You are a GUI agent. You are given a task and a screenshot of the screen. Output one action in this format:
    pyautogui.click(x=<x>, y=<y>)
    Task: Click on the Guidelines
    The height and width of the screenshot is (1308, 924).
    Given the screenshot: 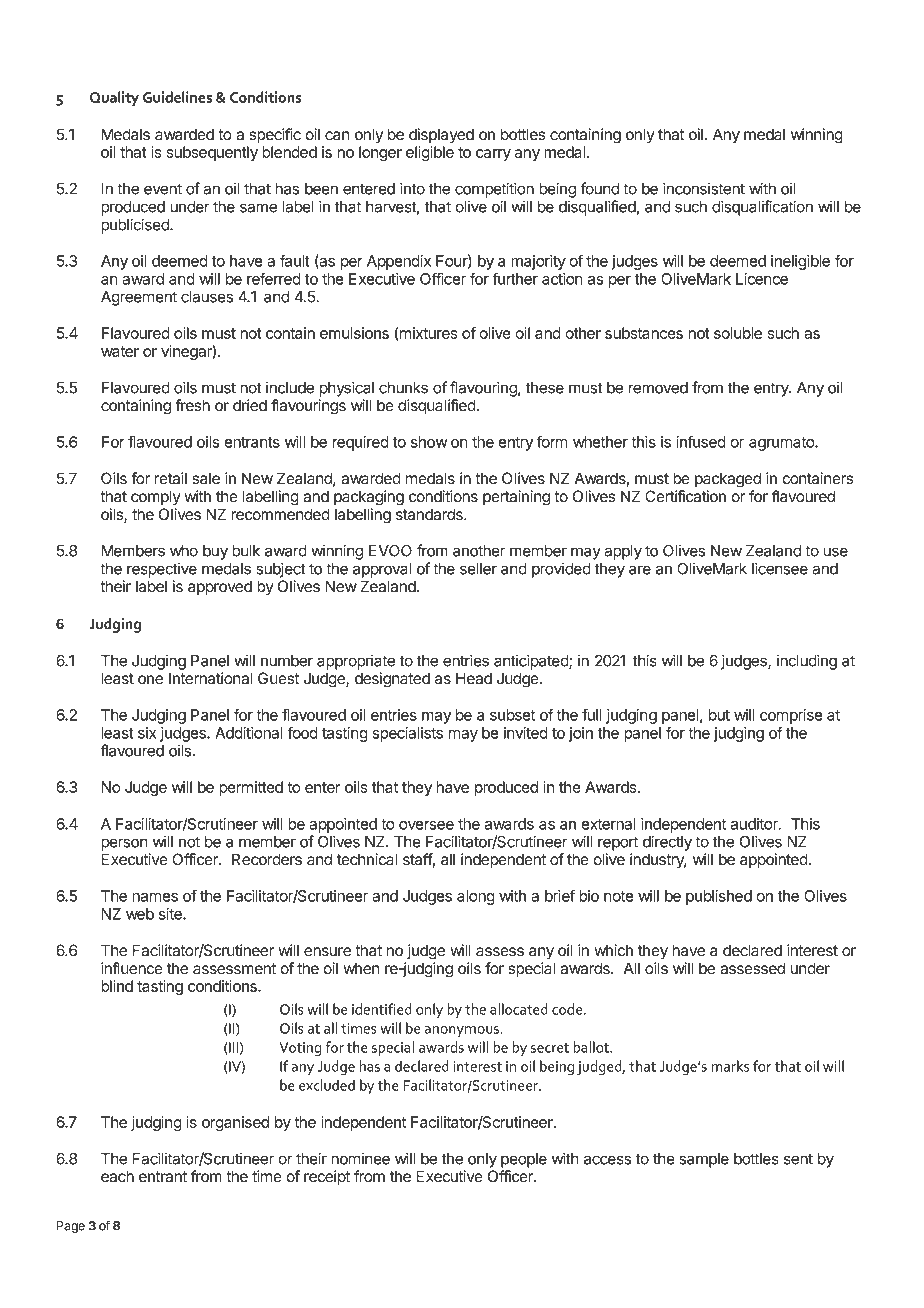 What is the action you would take?
    pyautogui.click(x=177, y=97)
